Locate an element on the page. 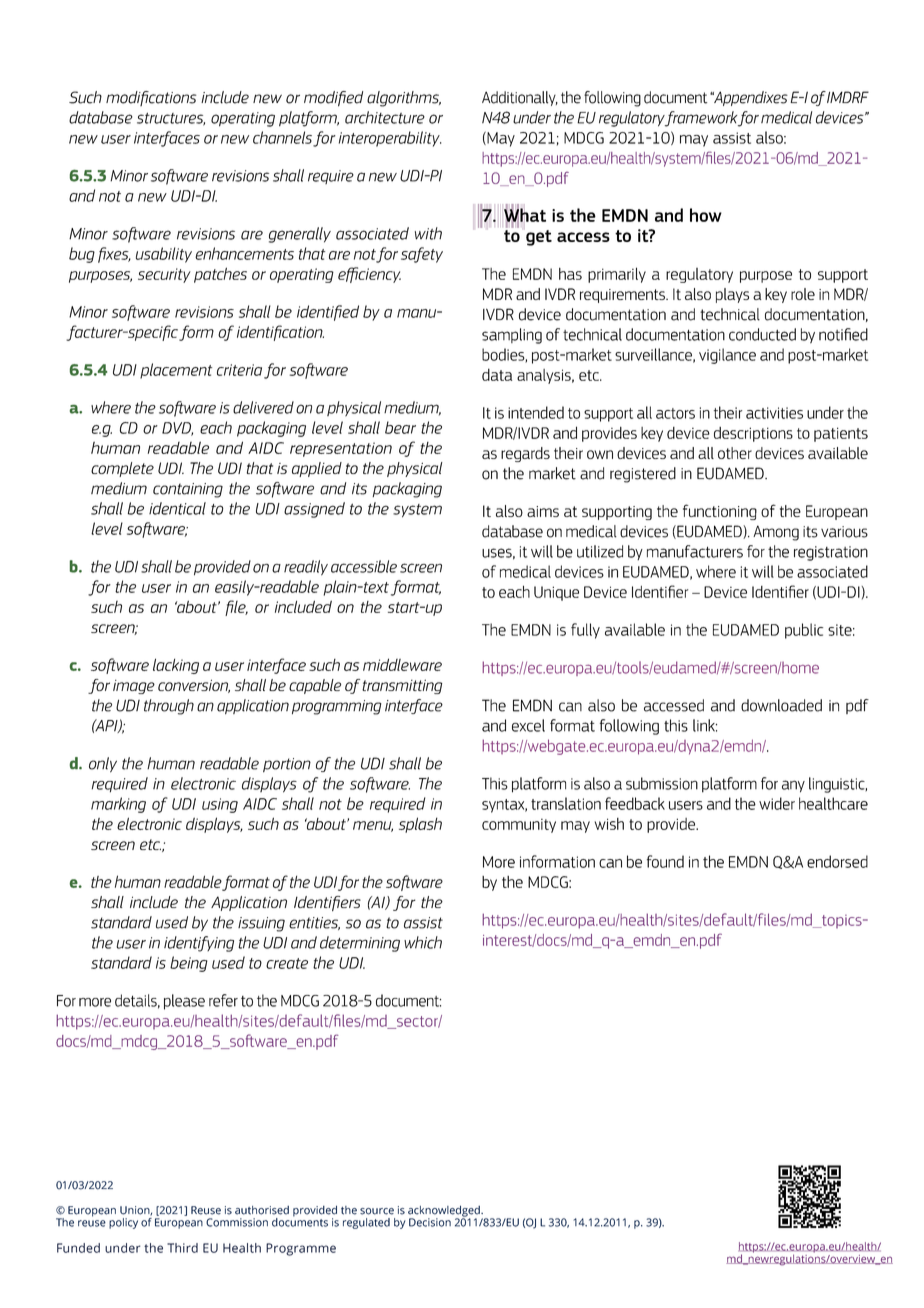  Third is located at coordinates (182, 1248).
